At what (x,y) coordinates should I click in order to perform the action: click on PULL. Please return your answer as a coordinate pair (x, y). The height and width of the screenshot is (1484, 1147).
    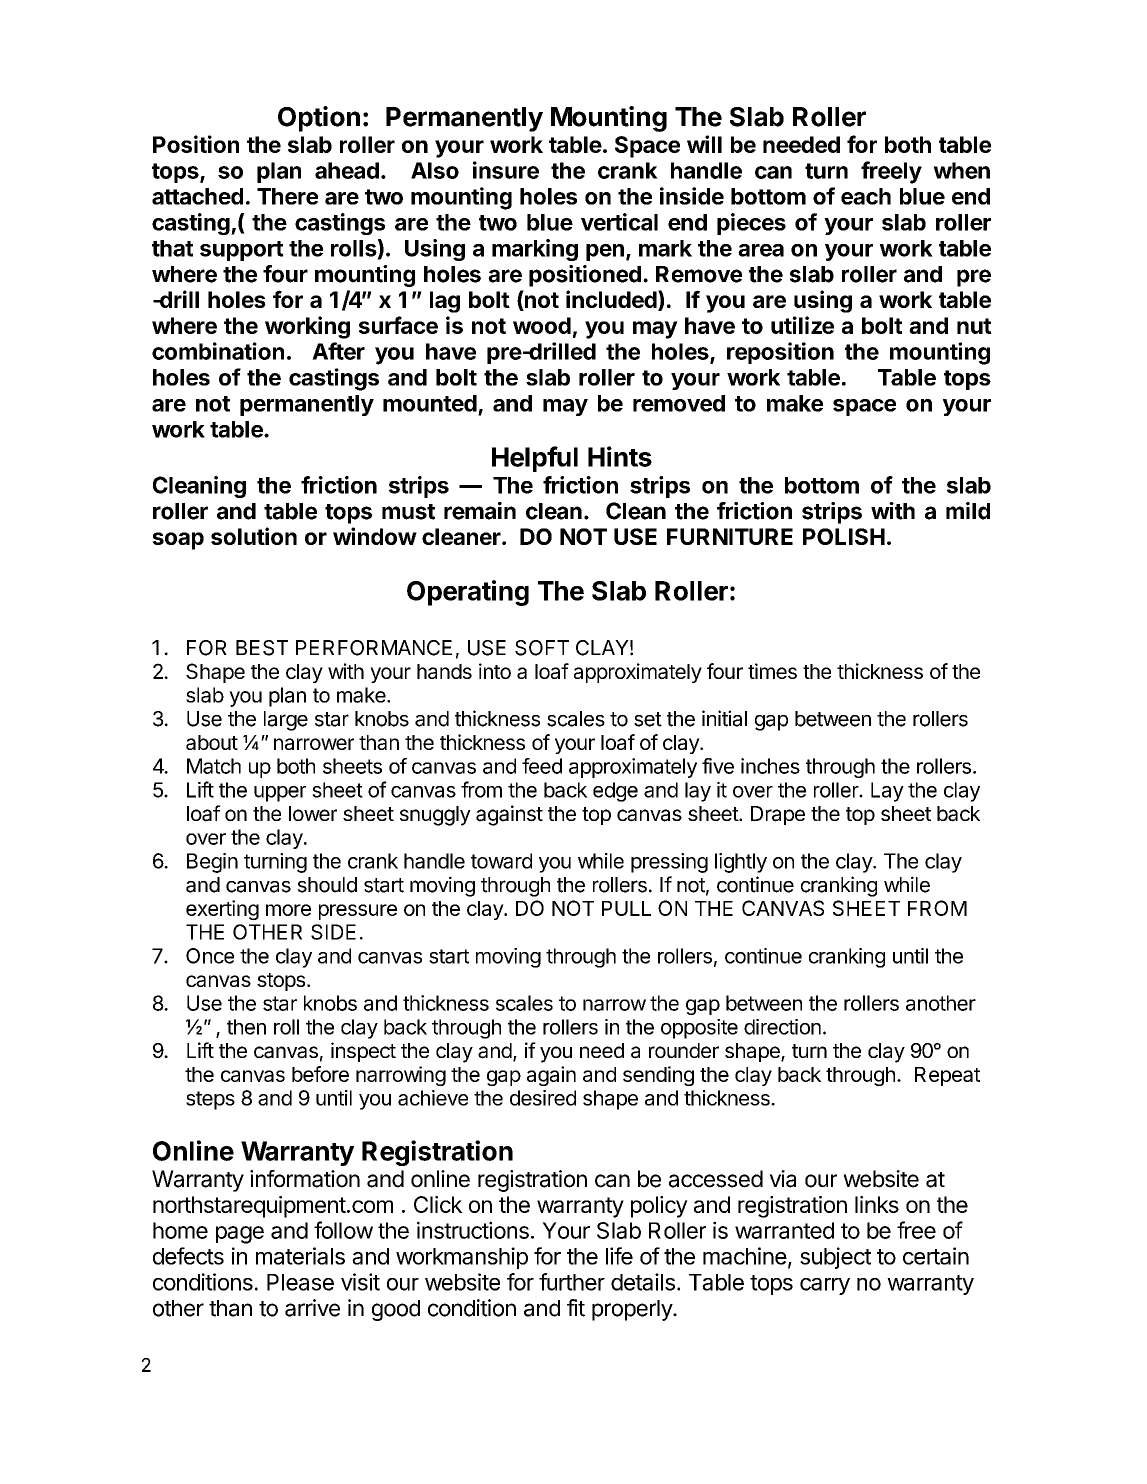
    Looking at the image, I should click on (626, 908).
